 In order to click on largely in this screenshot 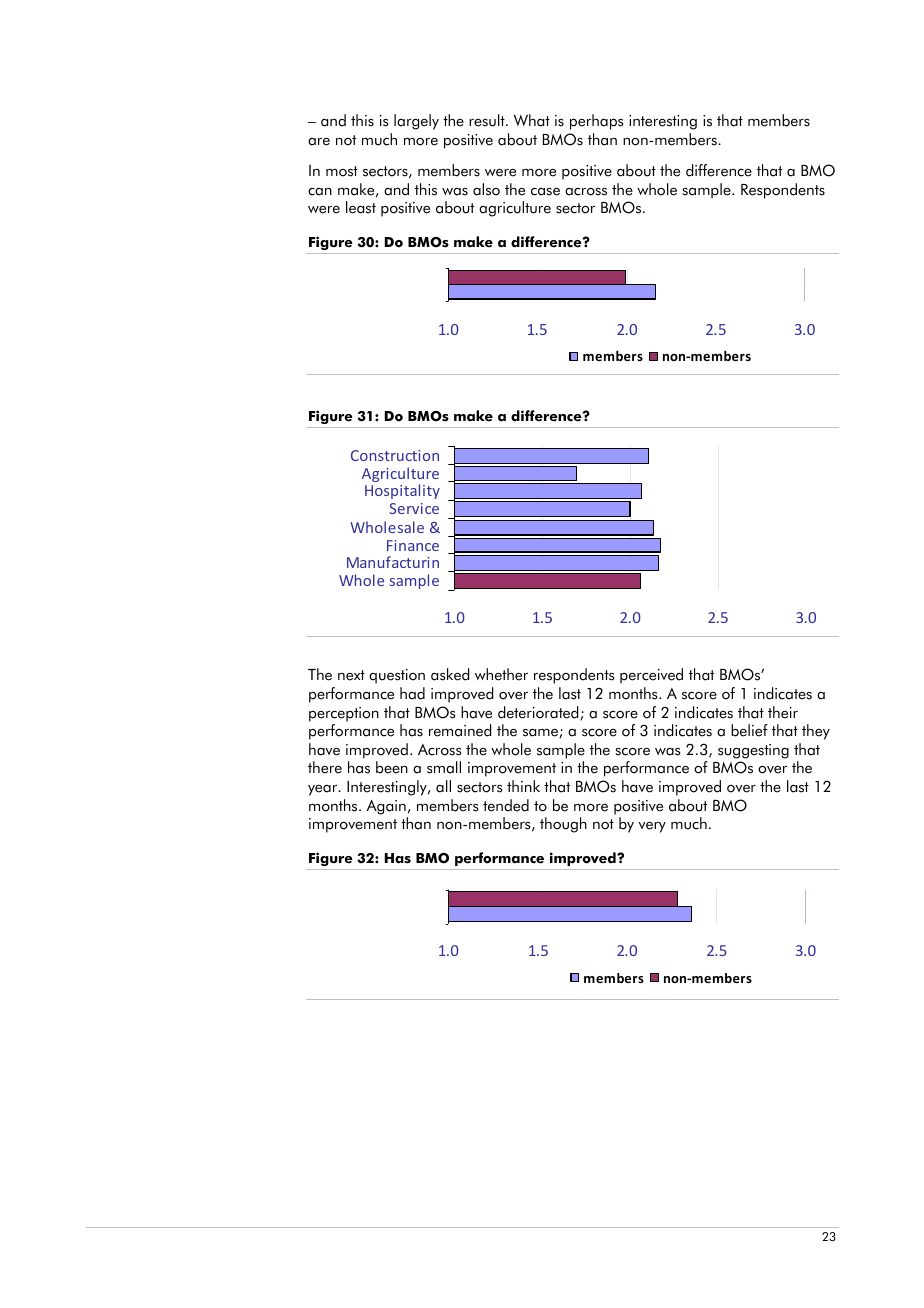, I will do `click(416, 122)`.
